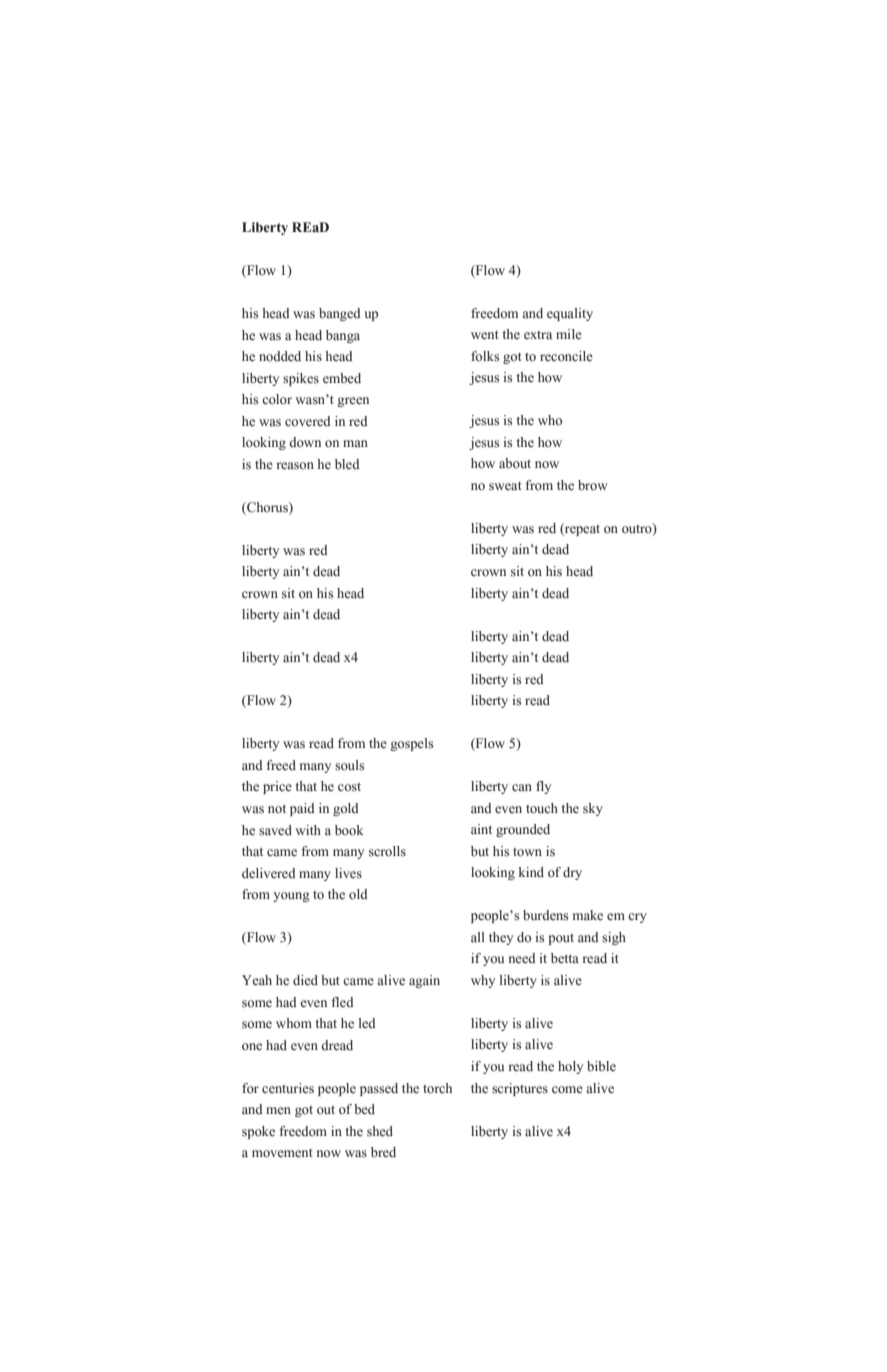 This screenshot has width=887, height=1372. I want to click on mile, so click(569, 334).
